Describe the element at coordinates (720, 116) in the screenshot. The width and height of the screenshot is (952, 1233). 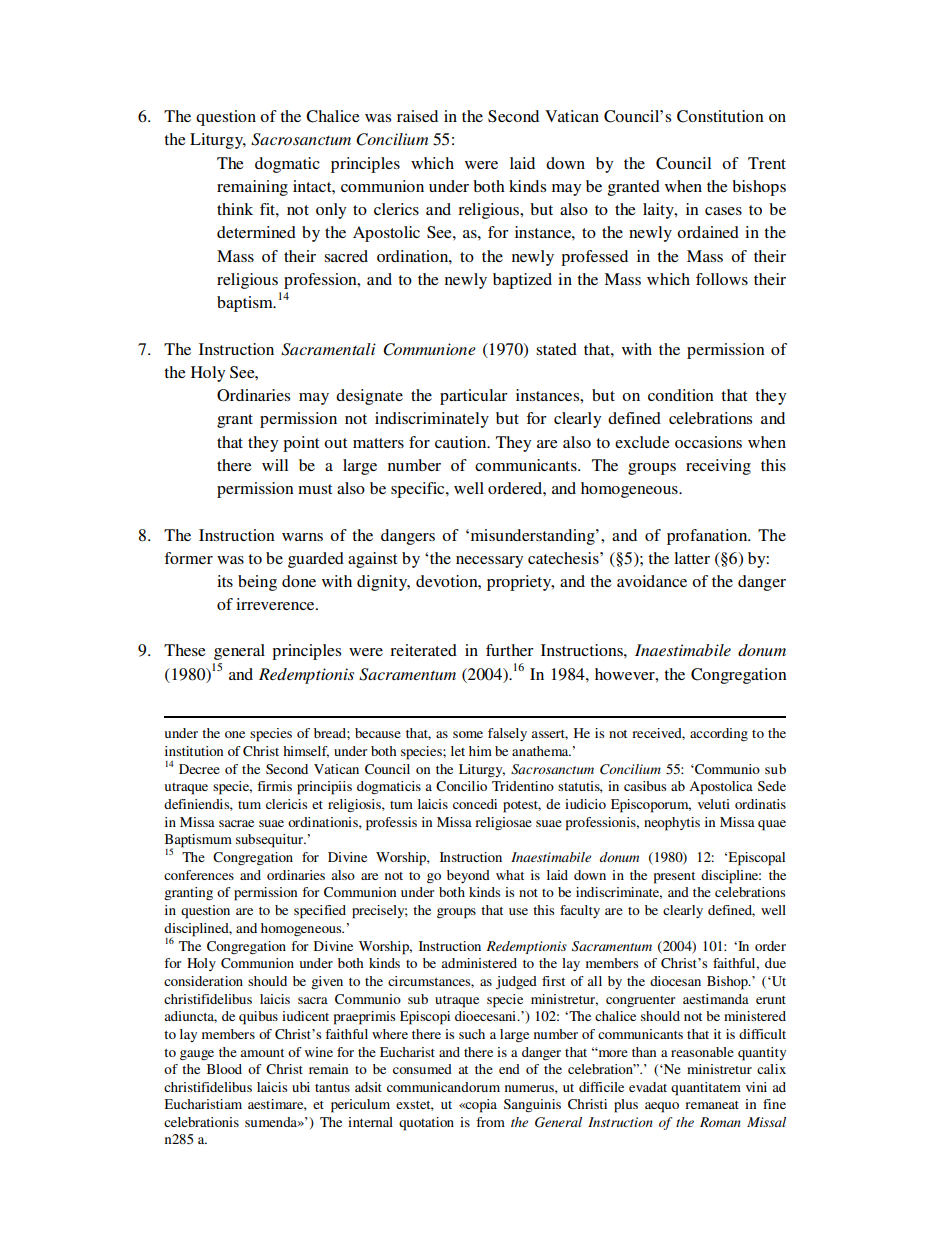
I see `Constitution` at that location.
